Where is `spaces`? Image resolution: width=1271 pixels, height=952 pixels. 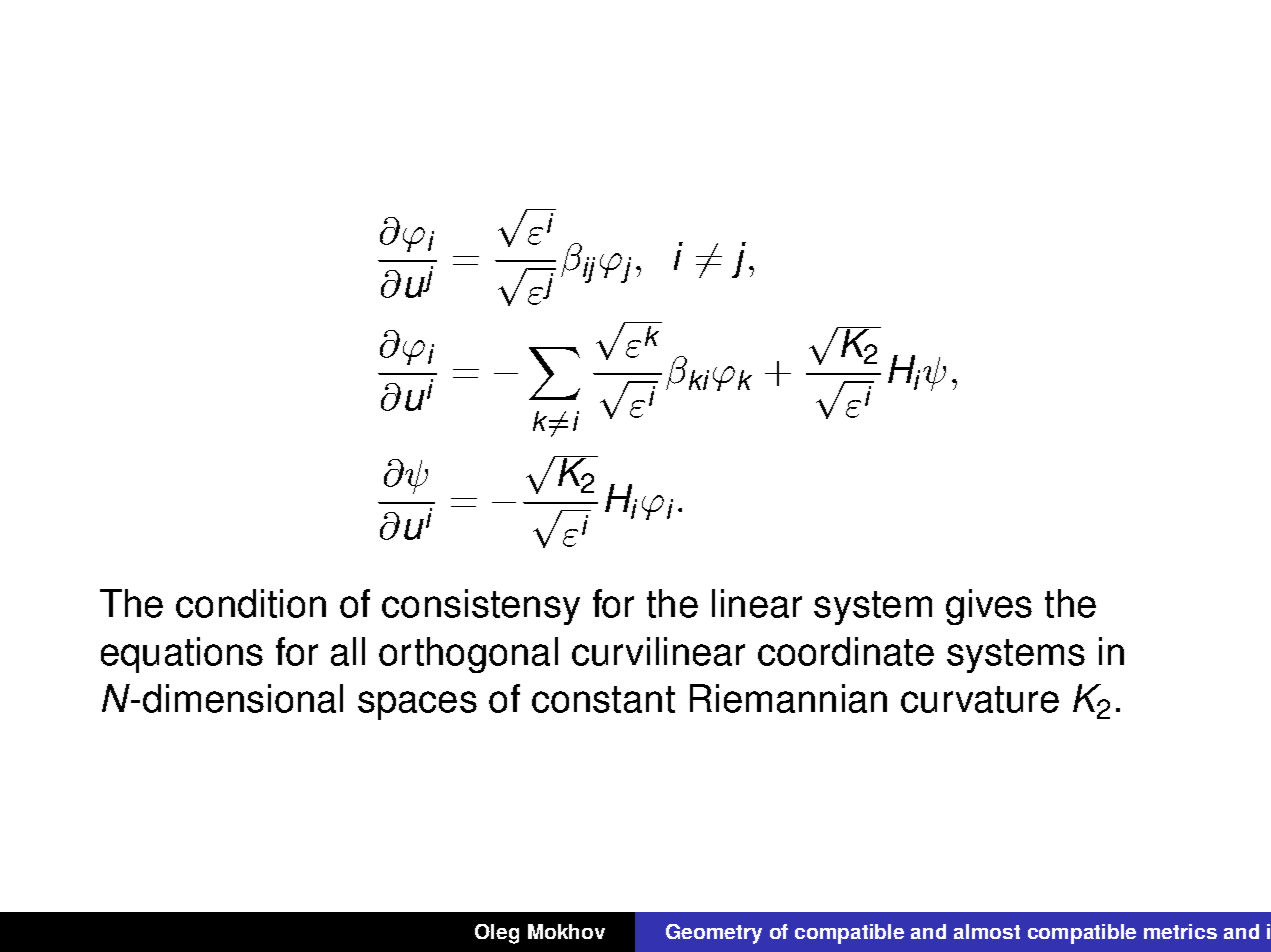 spaces is located at coordinates (417, 705).
